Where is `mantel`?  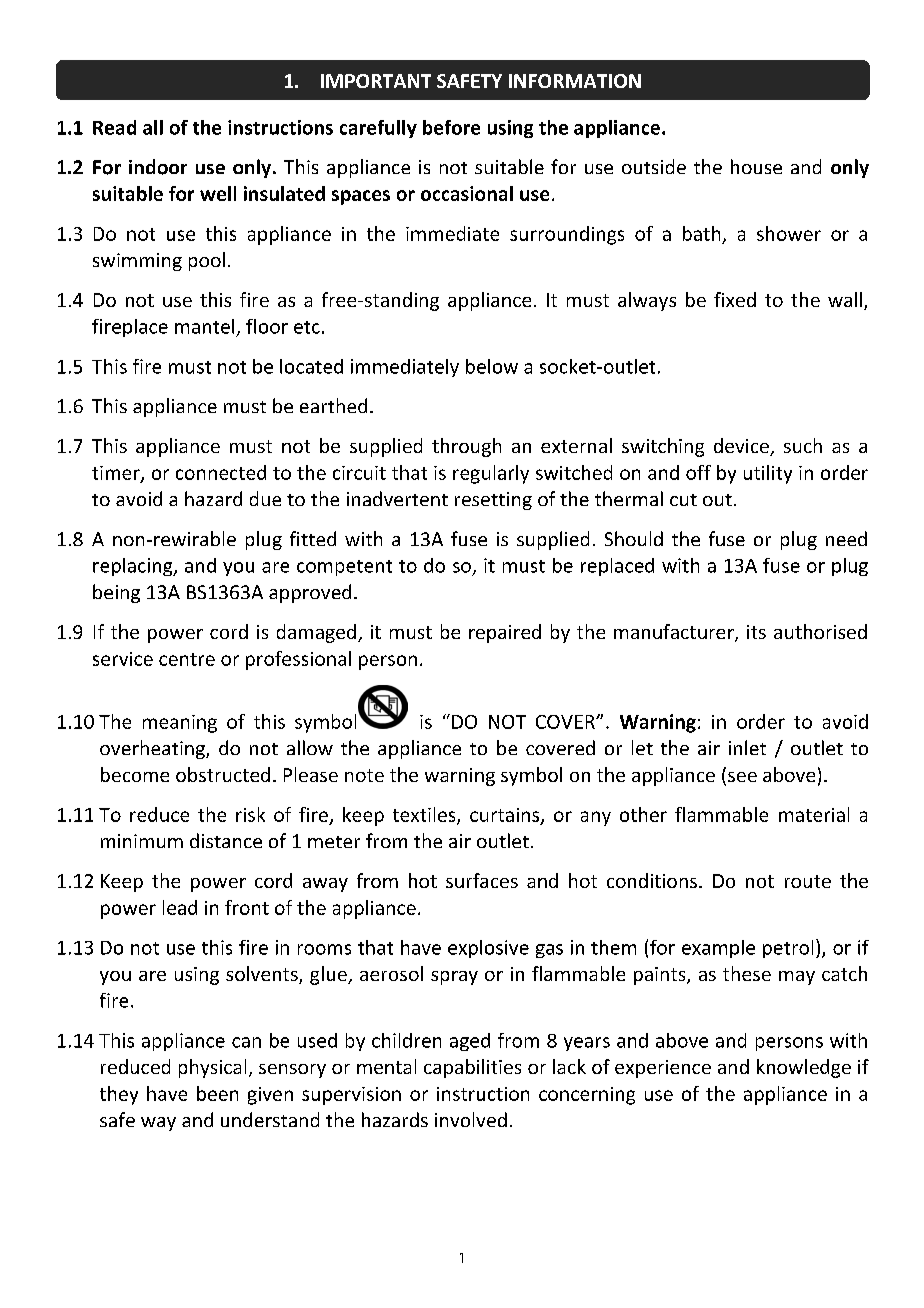
mantel is located at coordinates (204, 326).
